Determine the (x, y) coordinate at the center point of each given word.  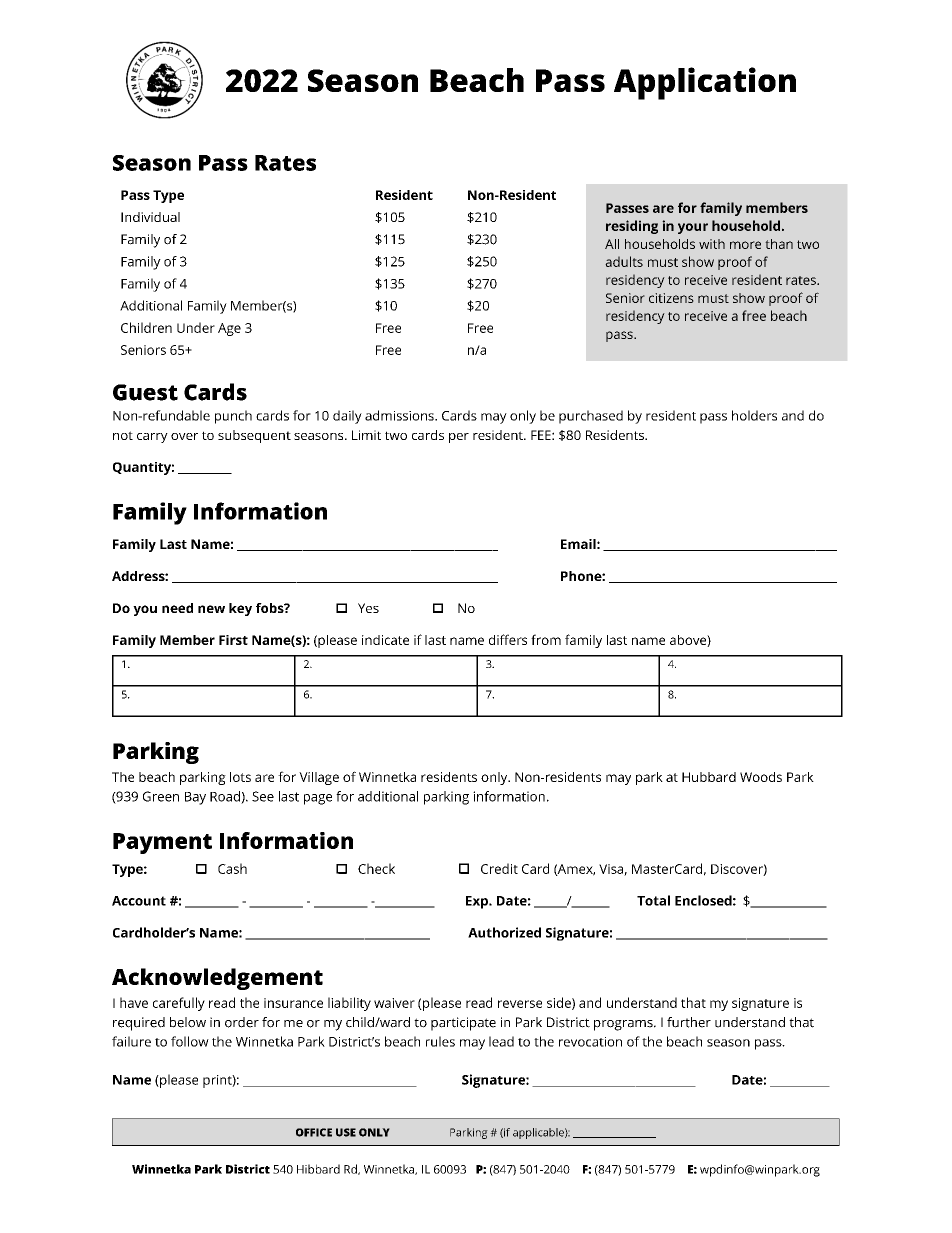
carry (152, 438)
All (612, 244)
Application (705, 83)
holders (754, 415)
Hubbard (709, 777)
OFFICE (314, 1132)
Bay (195, 798)
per (459, 438)
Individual (150, 217)
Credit (499, 868)
